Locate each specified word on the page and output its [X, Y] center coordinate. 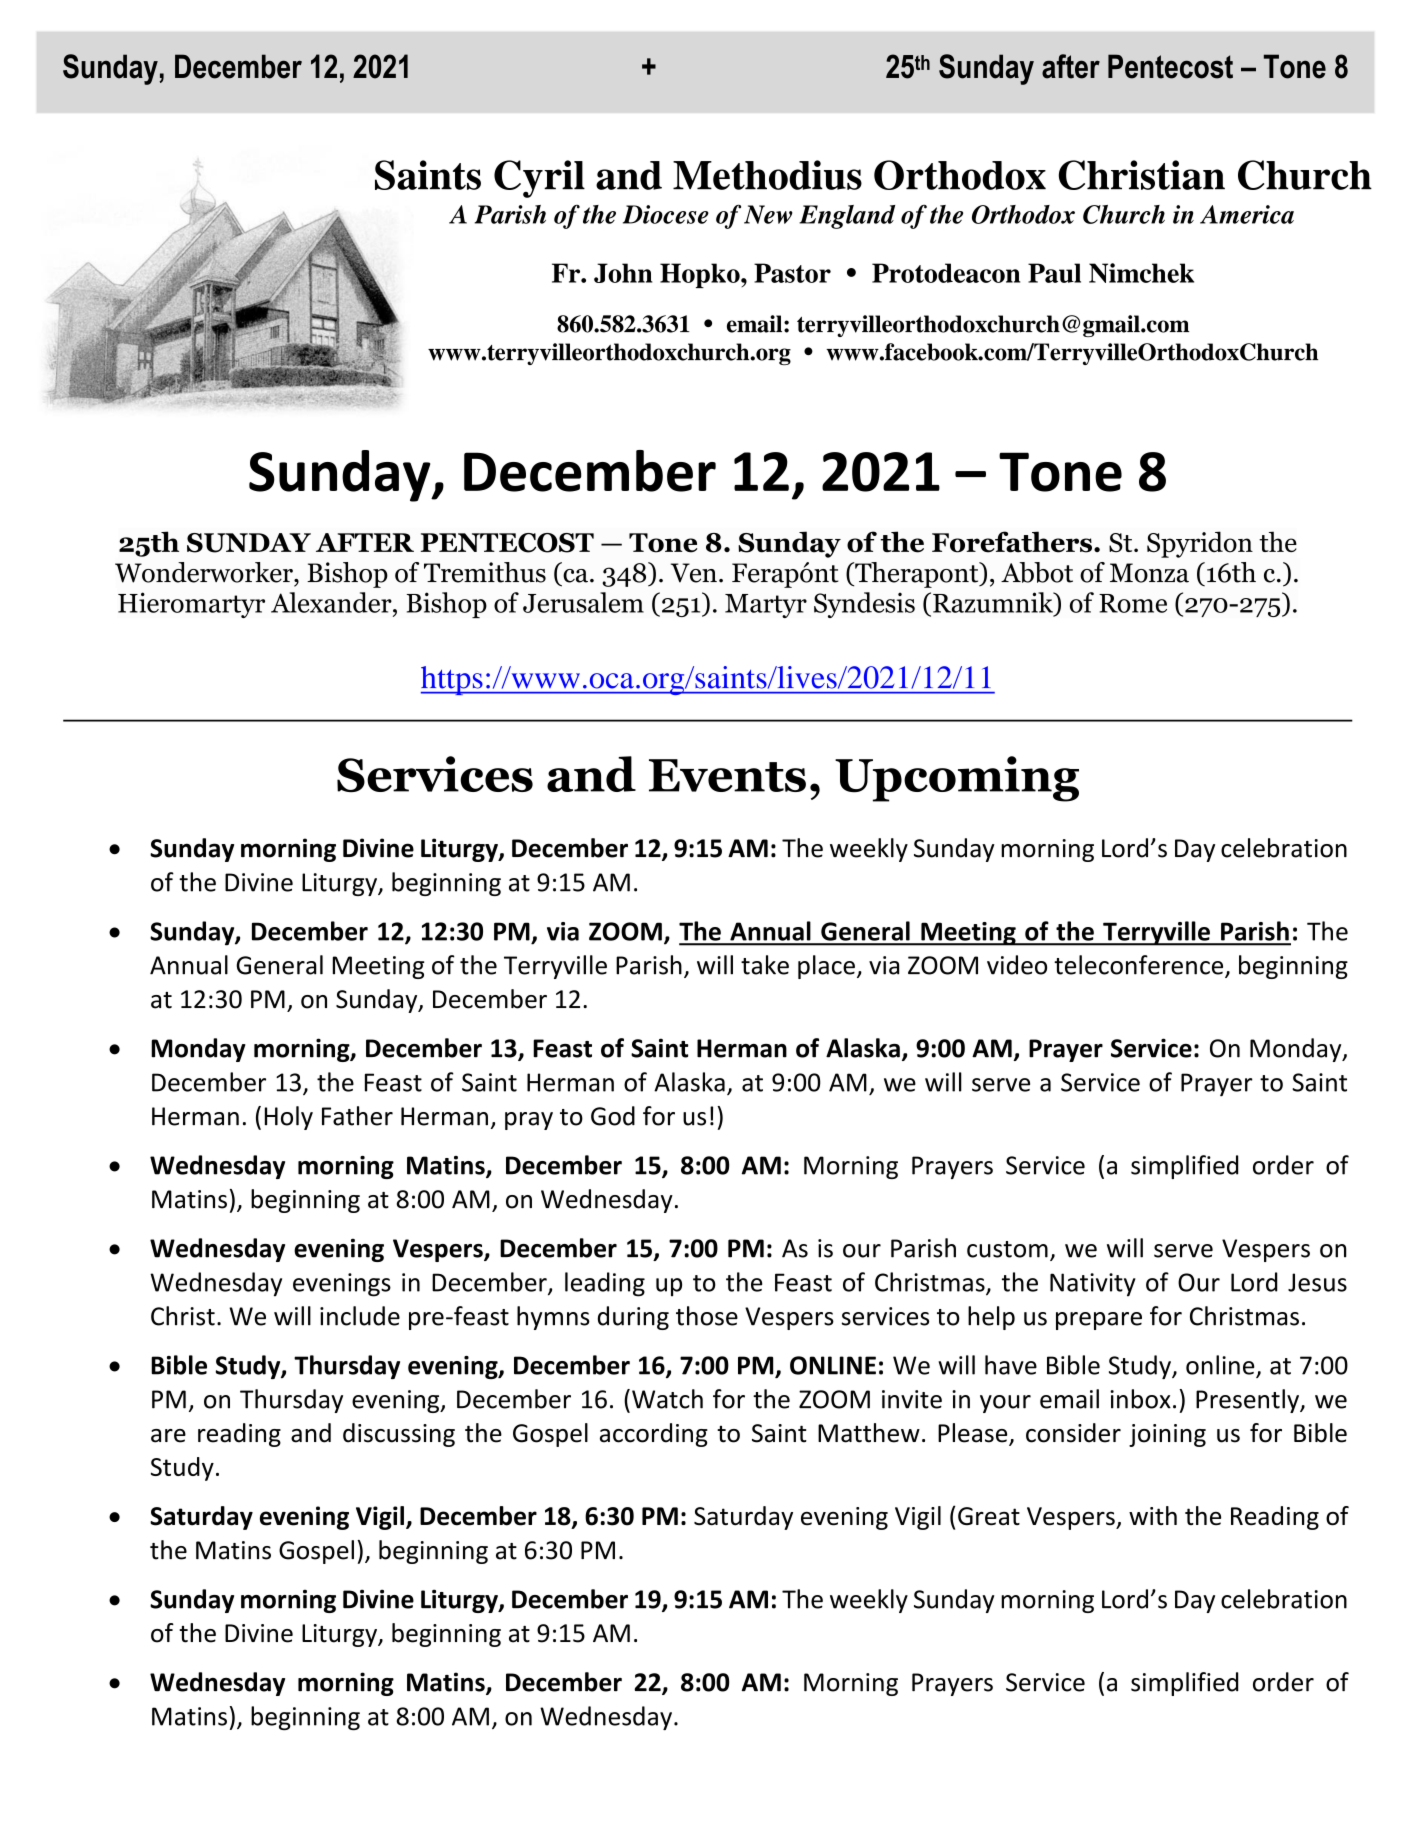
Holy [289, 1118]
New [768, 214]
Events [727, 775]
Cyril [539, 179]
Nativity [1093, 1285]
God [613, 1116]
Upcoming [957, 779]
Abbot [1037, 572]
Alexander [332, 602]
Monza [1149, 573]
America [1247, 214]
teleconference [1140, 966]
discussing [399, 1435]
